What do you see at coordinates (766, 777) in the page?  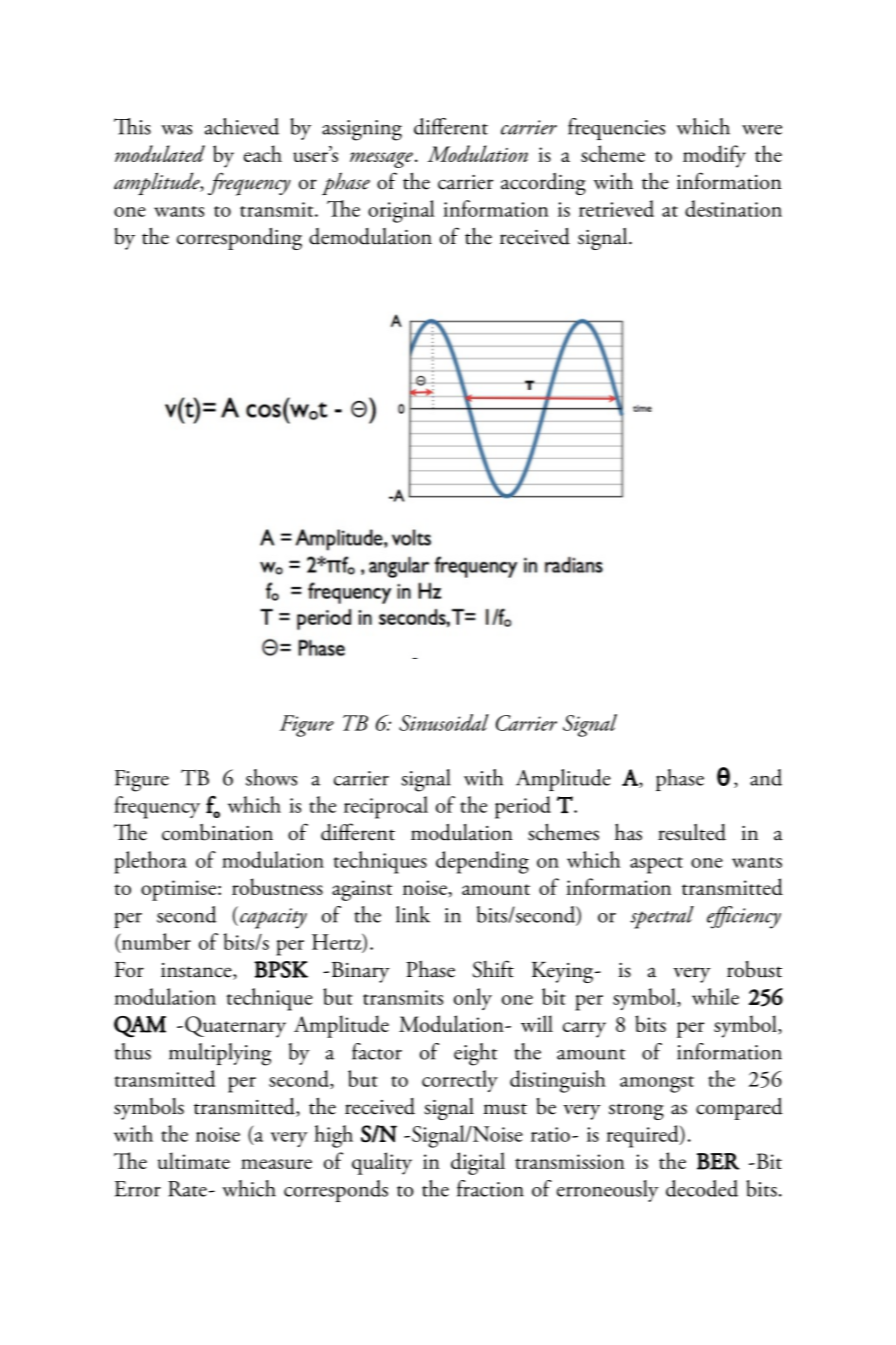 I see `and` at bounding box center [766, 777].
